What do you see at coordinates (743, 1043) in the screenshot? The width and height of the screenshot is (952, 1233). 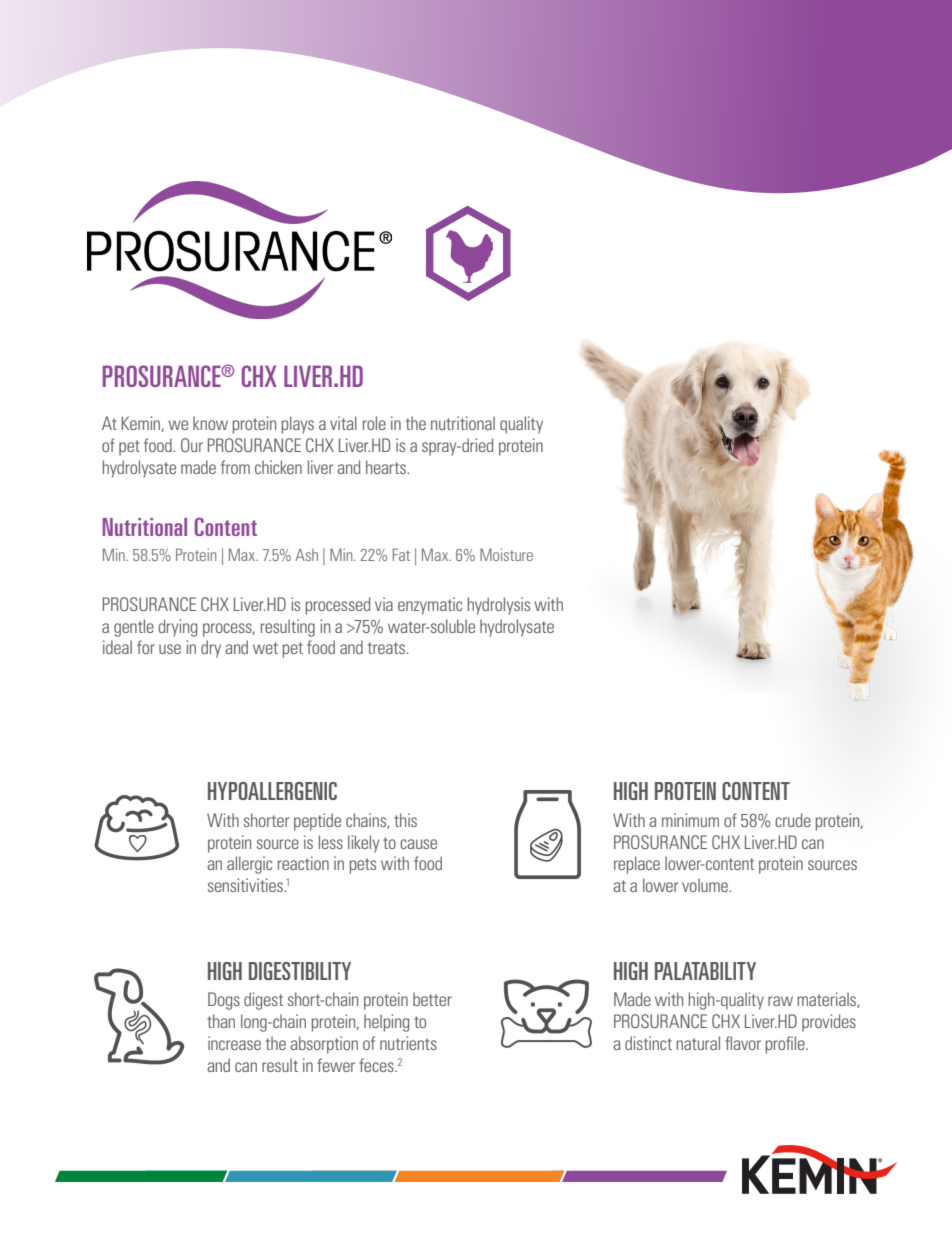 I see `flavor` at bounding box center [743, 1043].
